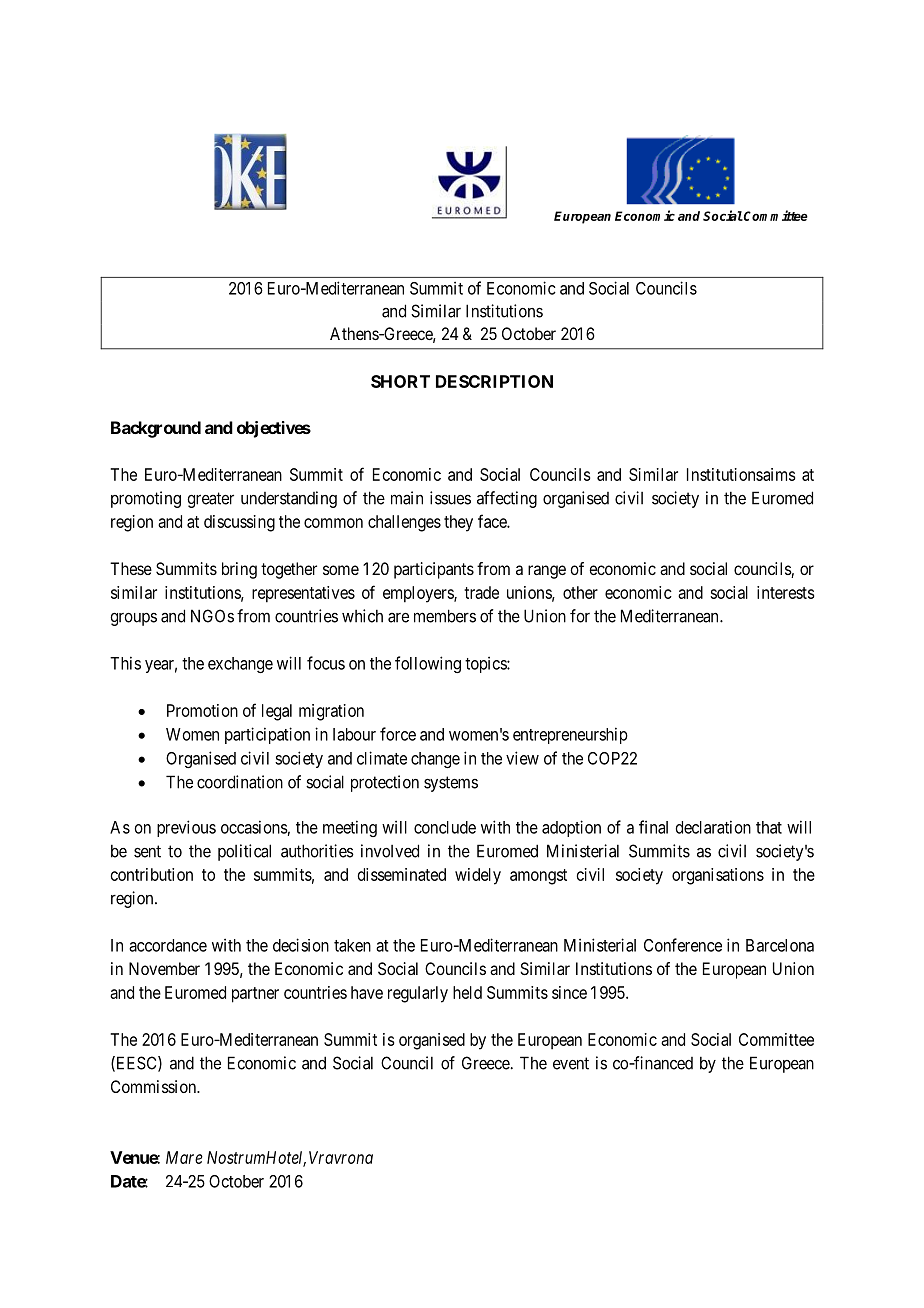  Describe the element at coordinates (156, 429) in the screenshot. I see `Background` at that location.
